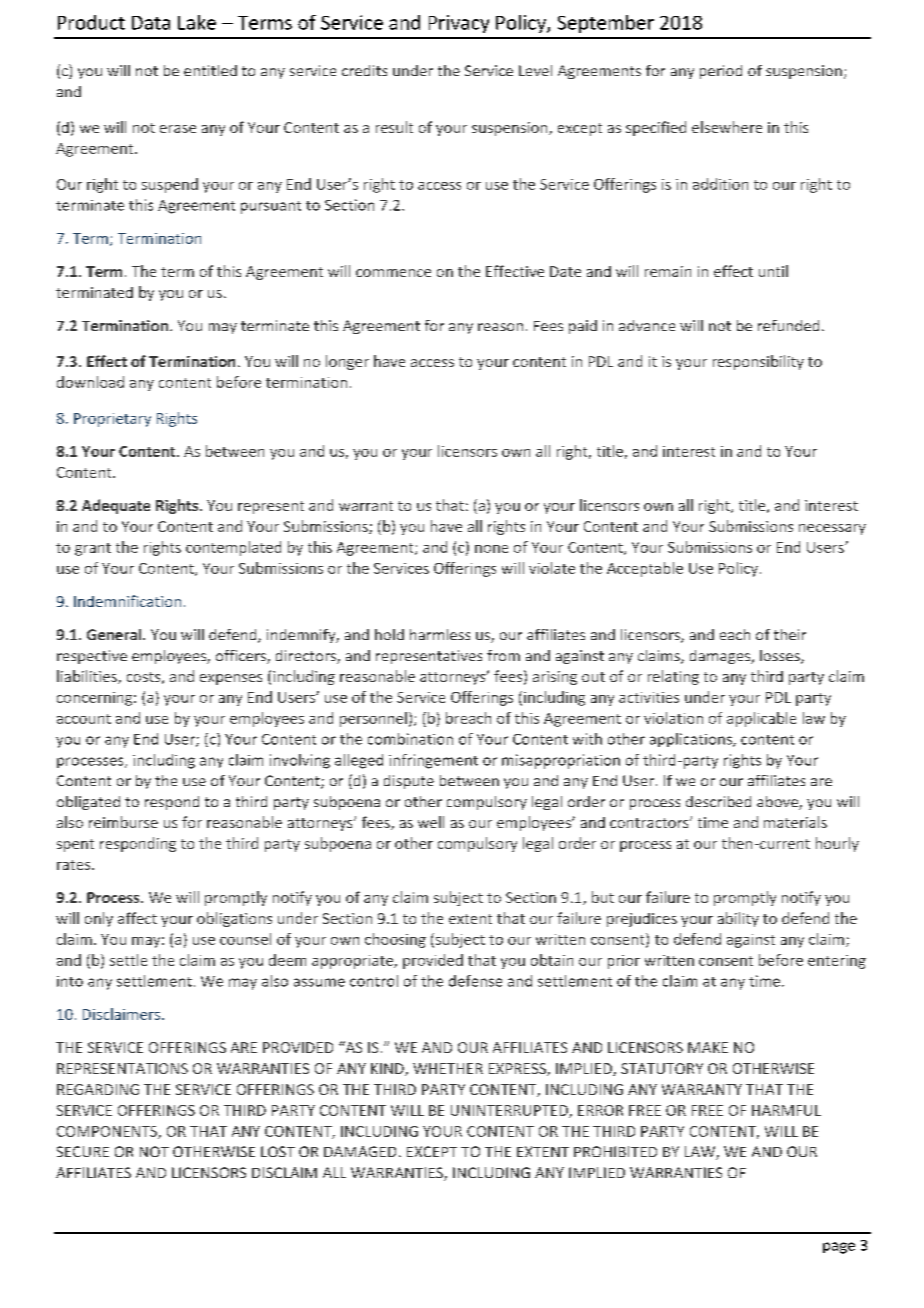  What do you see at coordinates (151, 23) in the page?
I see `Data` at bounding box center [151, 23].
